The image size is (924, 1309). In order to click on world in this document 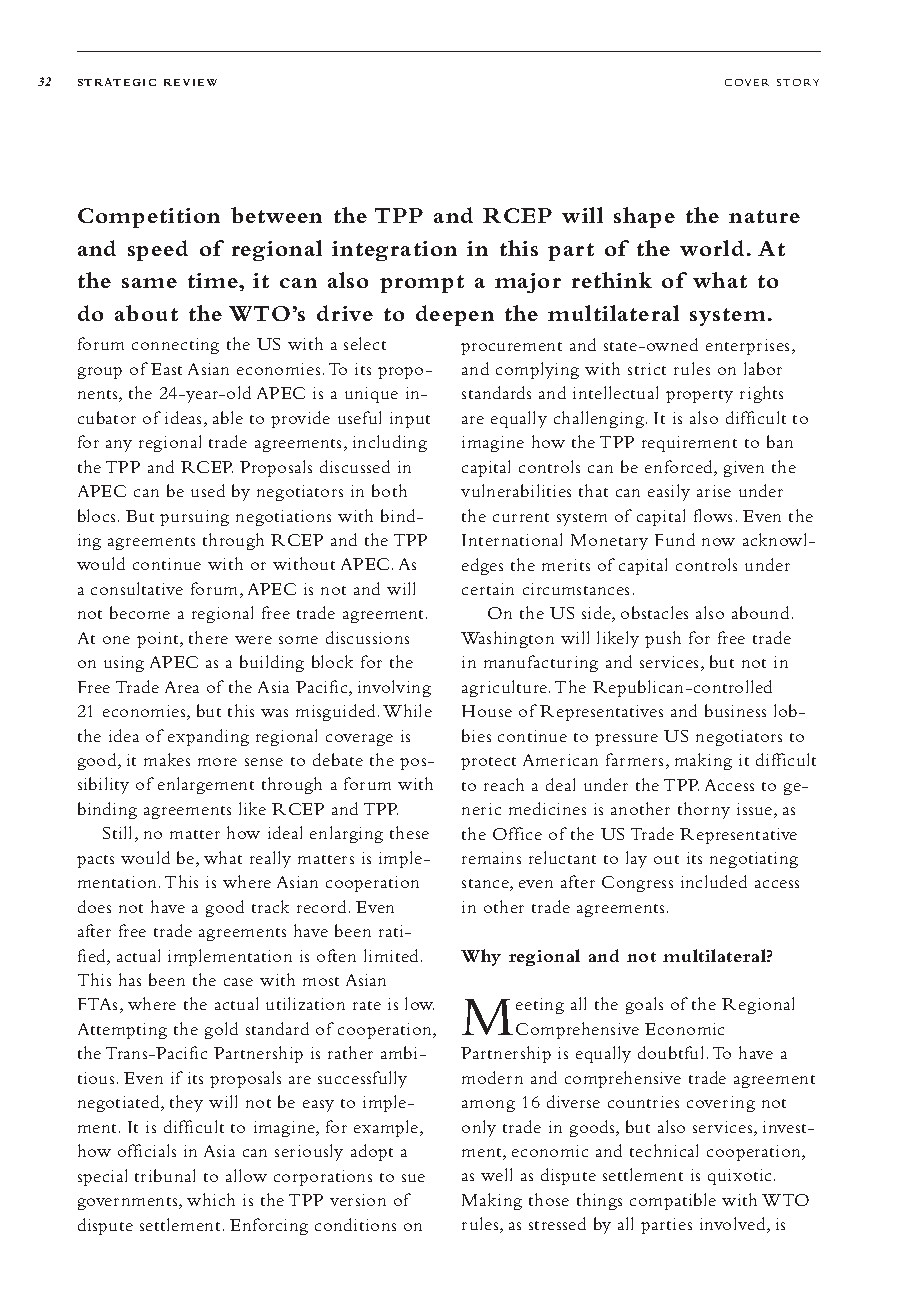, I will do `click(712, 248)`.
